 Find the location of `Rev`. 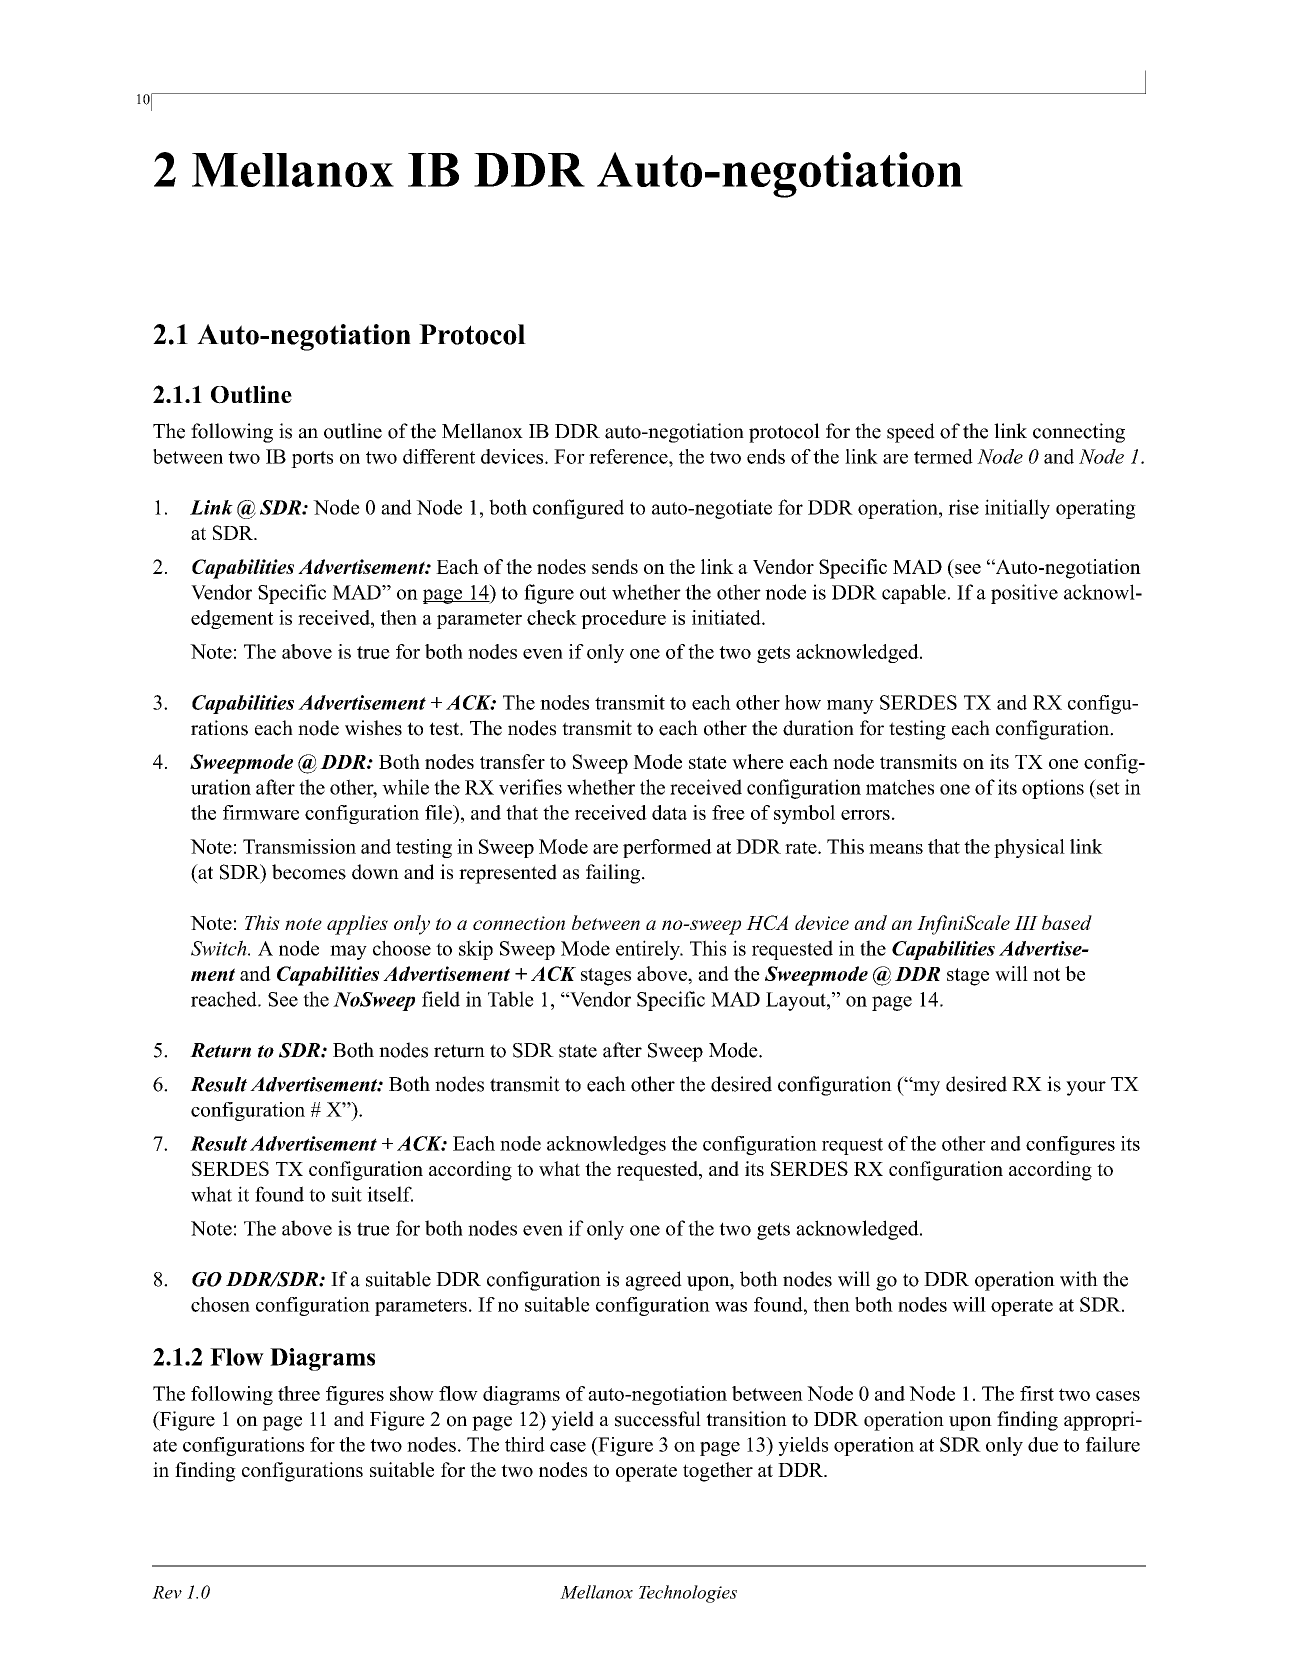

Rev is located at coordinates (167, 1592).
